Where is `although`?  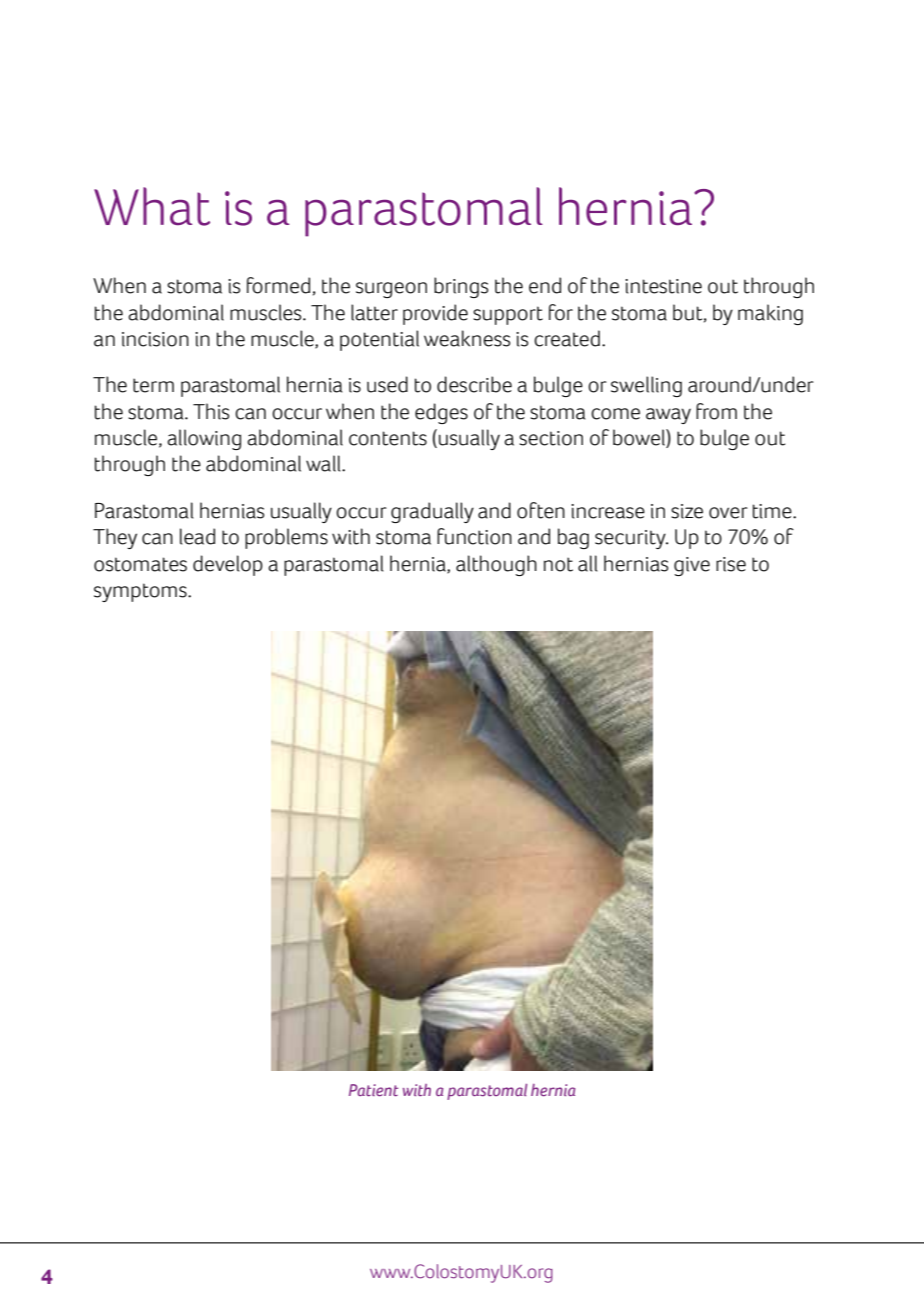 although is located at coordinates (496, 565).
